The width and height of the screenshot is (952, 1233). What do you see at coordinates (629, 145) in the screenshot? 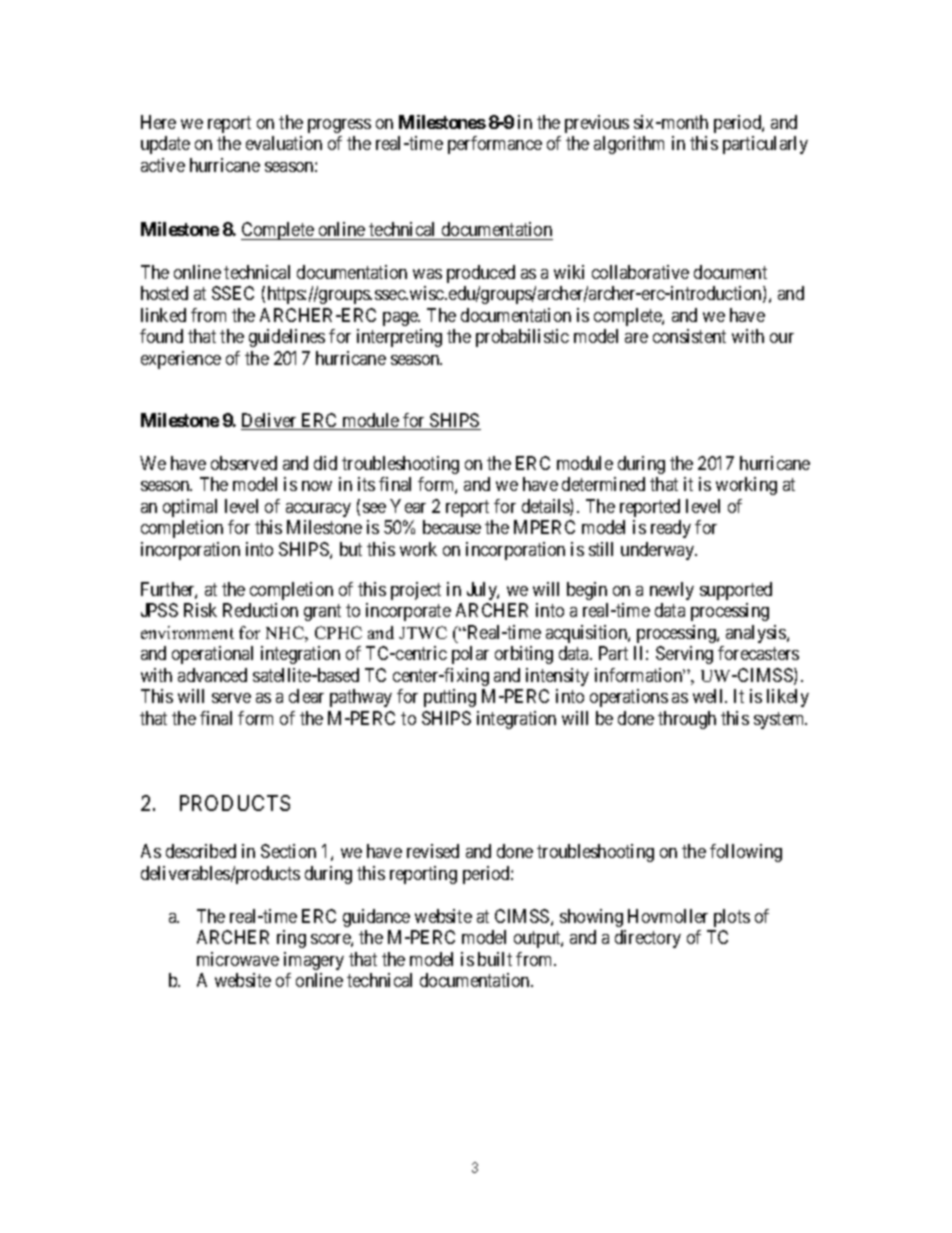
I see `algorithm` at bounding box center [629, 145].
